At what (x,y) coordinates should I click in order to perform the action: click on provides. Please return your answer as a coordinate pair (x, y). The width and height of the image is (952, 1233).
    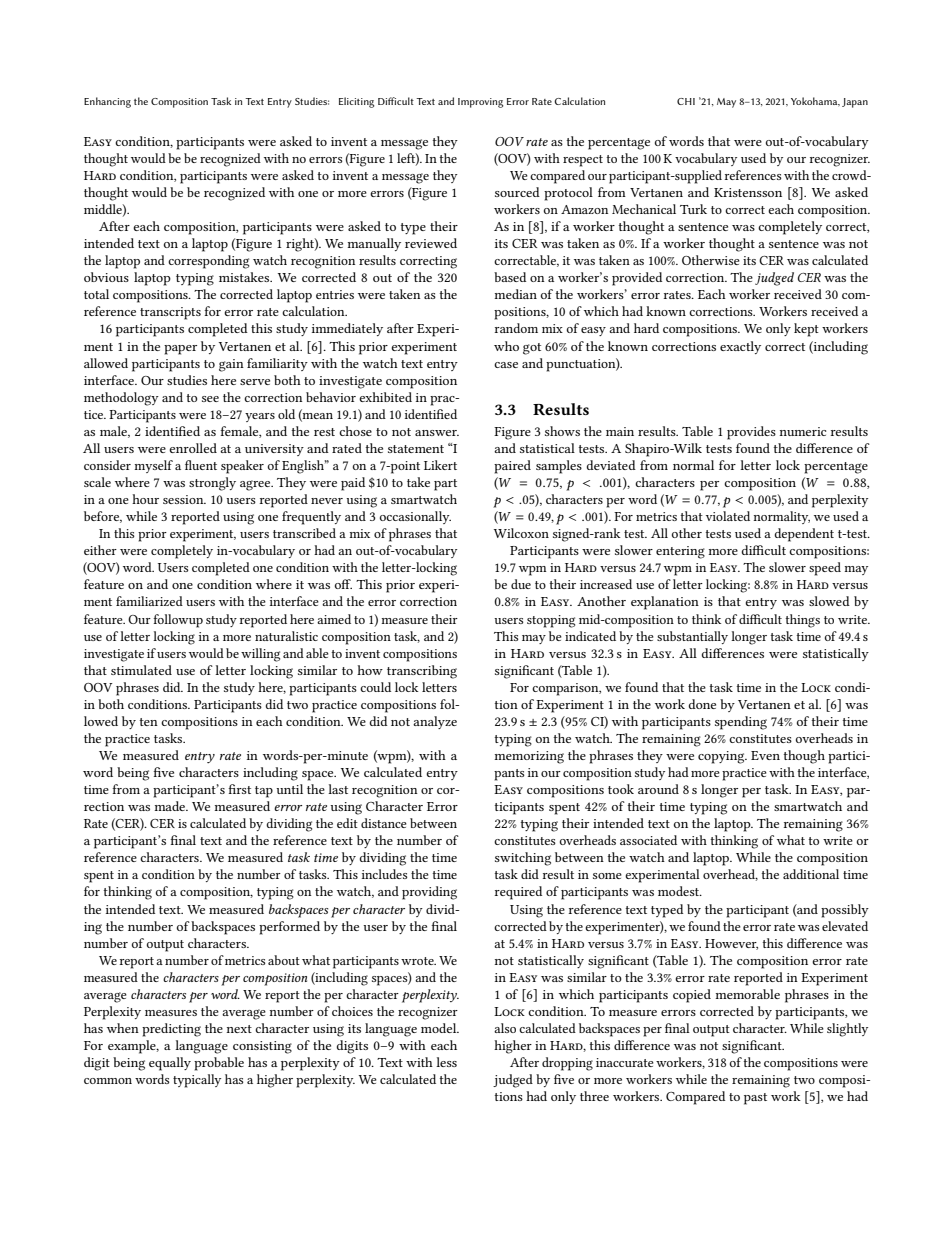
    Looking at the image, I should click on (751, 433).
